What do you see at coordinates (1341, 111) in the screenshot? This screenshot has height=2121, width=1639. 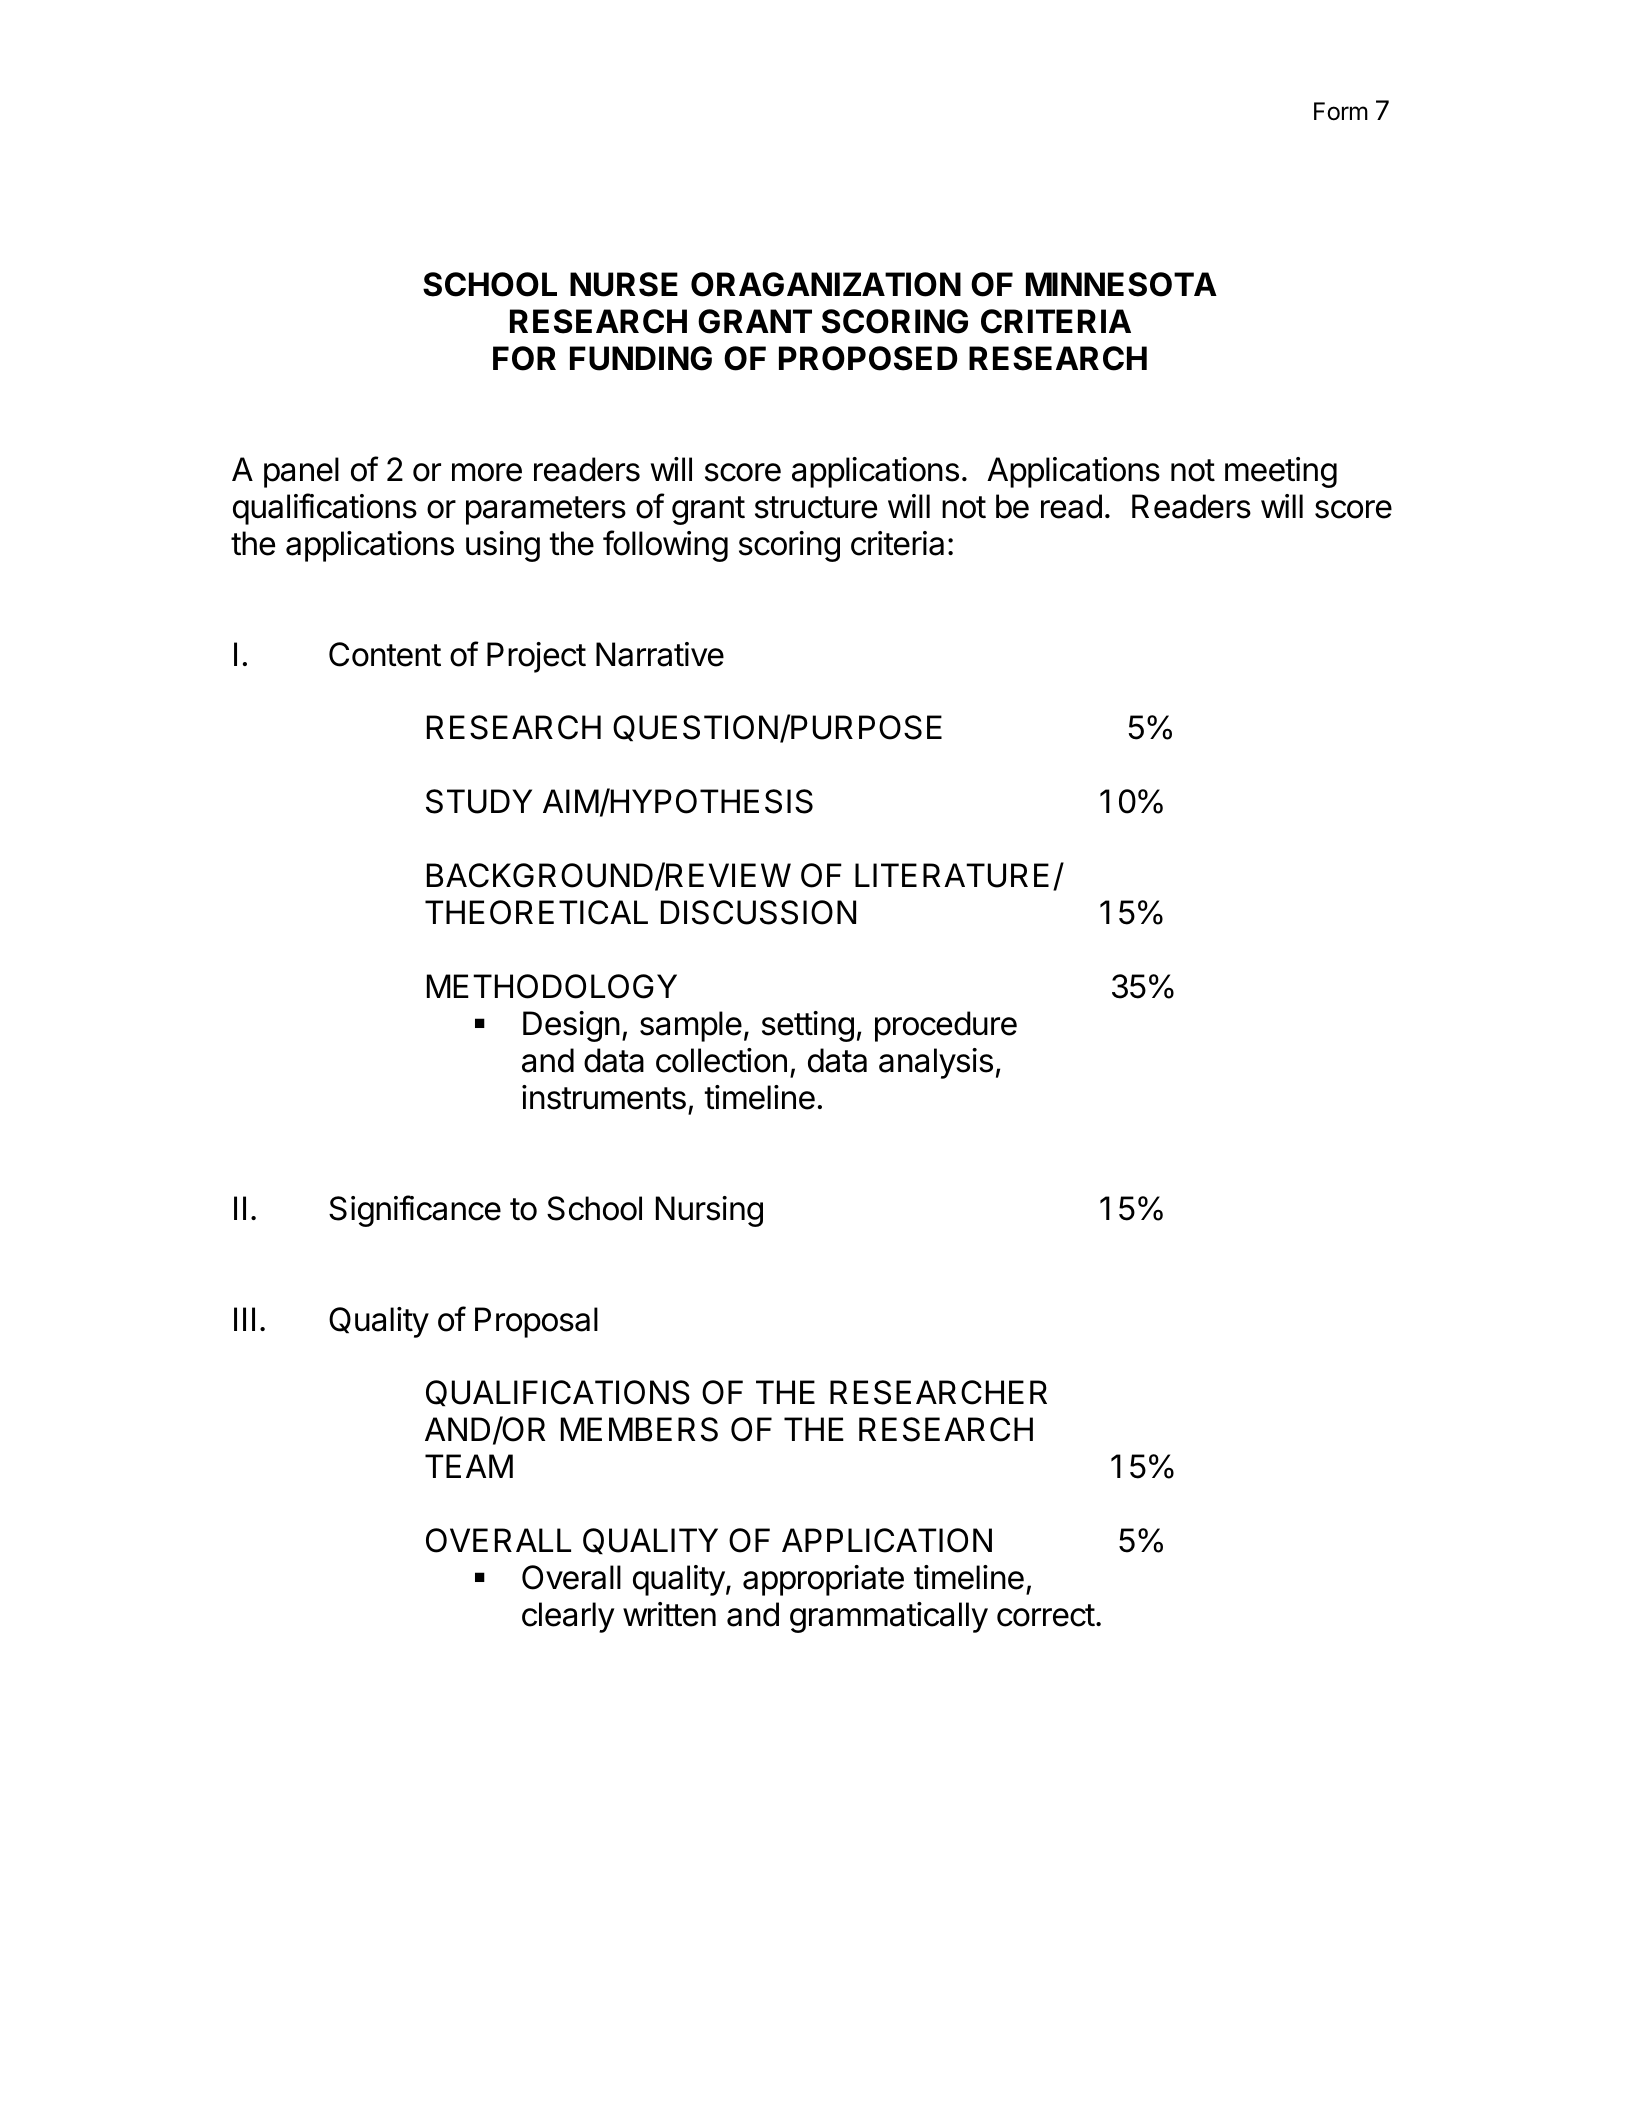 I see `Form` at bounding box center [1341, 111].
